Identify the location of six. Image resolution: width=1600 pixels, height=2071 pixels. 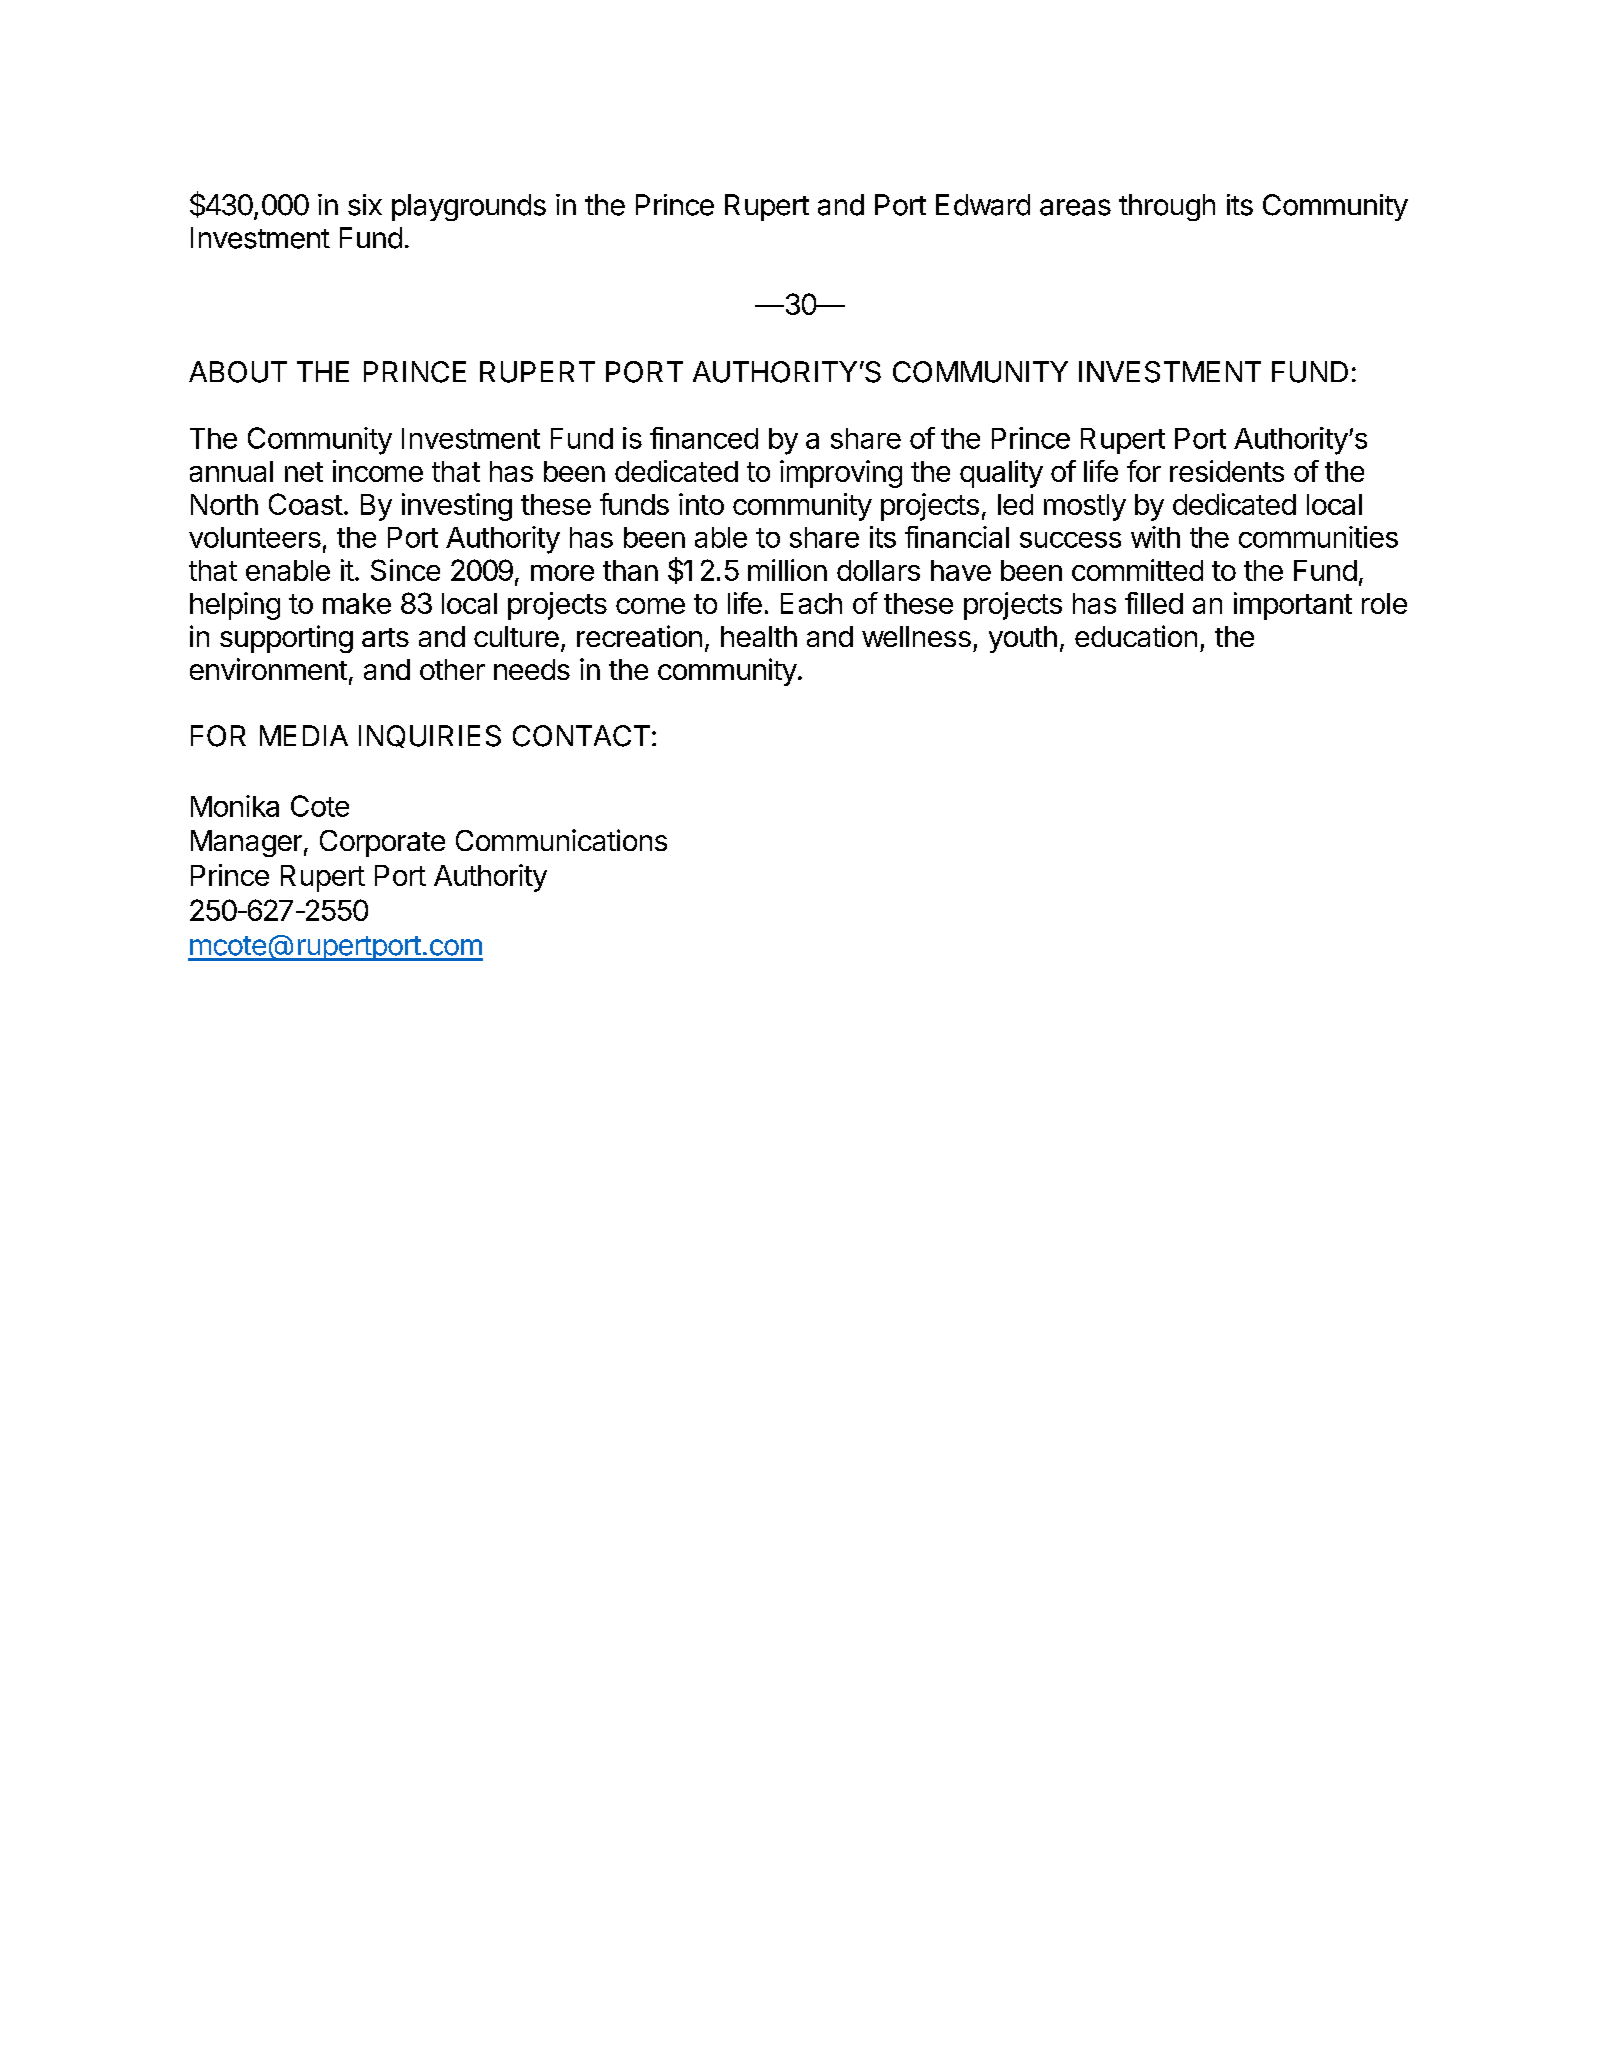
(365, 205).
